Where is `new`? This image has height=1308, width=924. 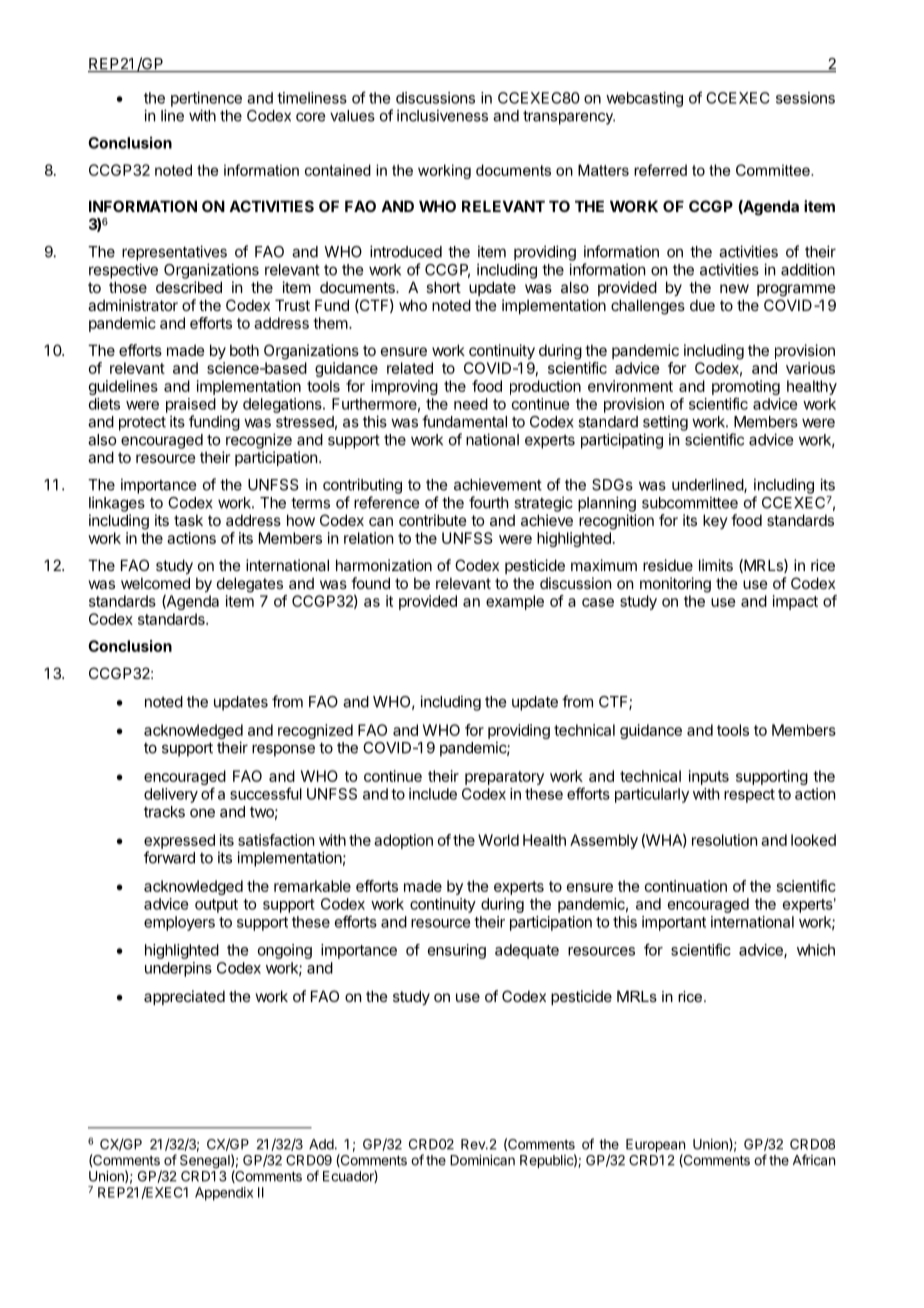 new is located at coordinates (734, 288).
